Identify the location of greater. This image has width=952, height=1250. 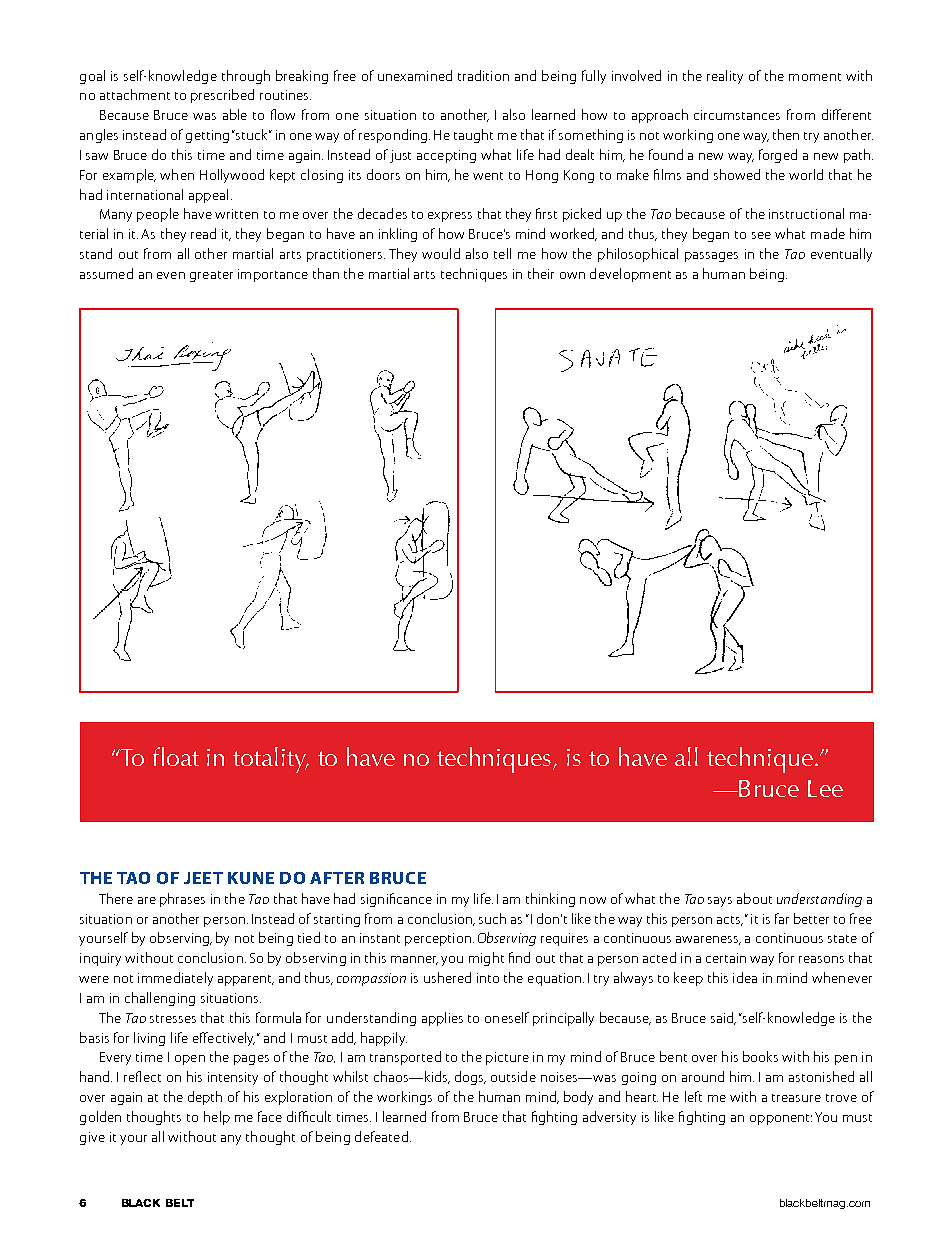
(211, 276).
